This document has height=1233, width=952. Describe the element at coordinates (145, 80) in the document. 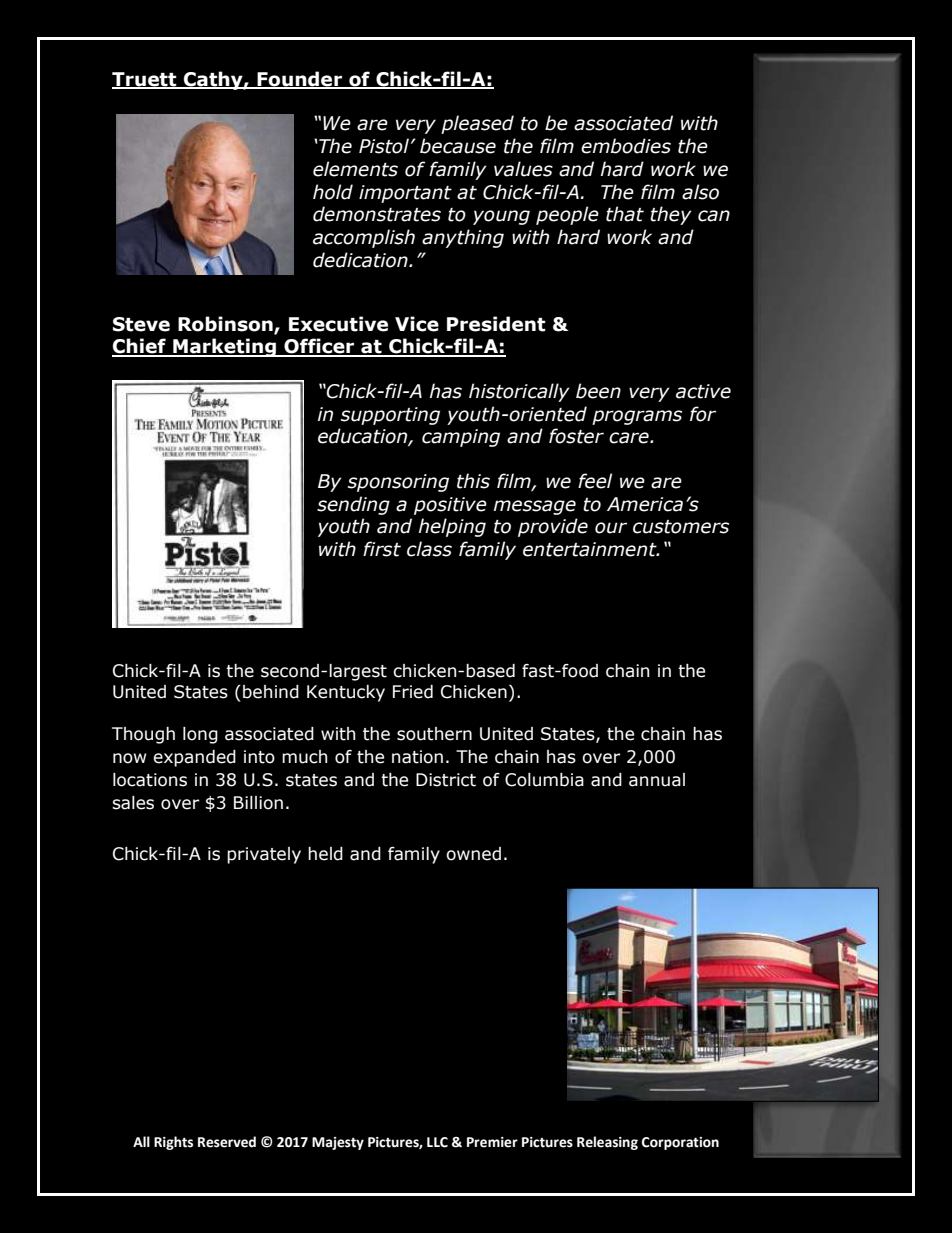

I see `Truett` at that location.
